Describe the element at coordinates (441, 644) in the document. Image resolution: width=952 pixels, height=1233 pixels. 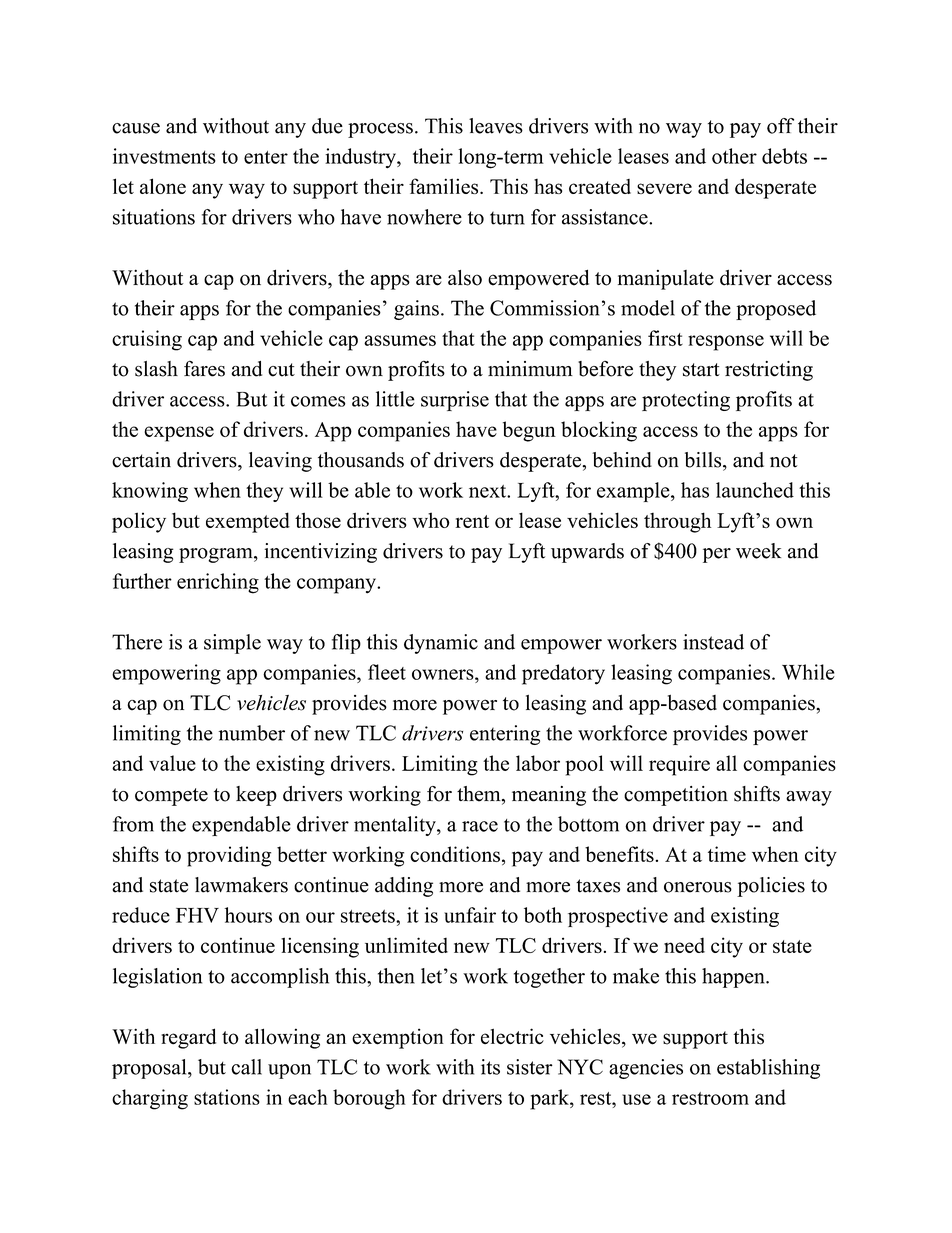
I see `dynamic` at that location.
